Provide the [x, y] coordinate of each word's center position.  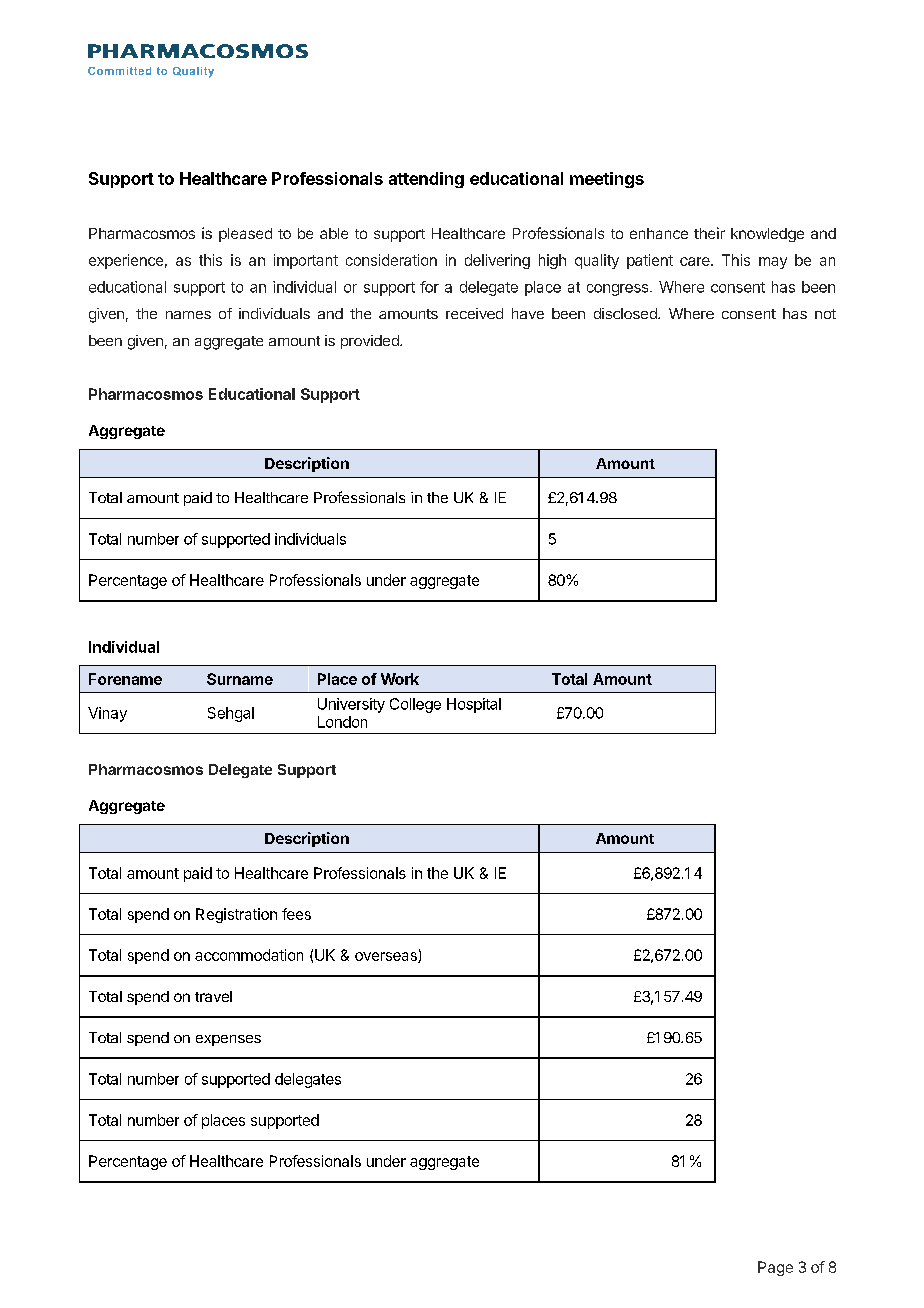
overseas [387, 957]
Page [775, 1268]
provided [371, 342]
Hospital [474, 705]
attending [426, 180]
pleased [245, 235]
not [825, 314]
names [188, 315]
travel [213, 996]
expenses [228, 1040]
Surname [240, 679]
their [709, 233]
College [415, 705]
